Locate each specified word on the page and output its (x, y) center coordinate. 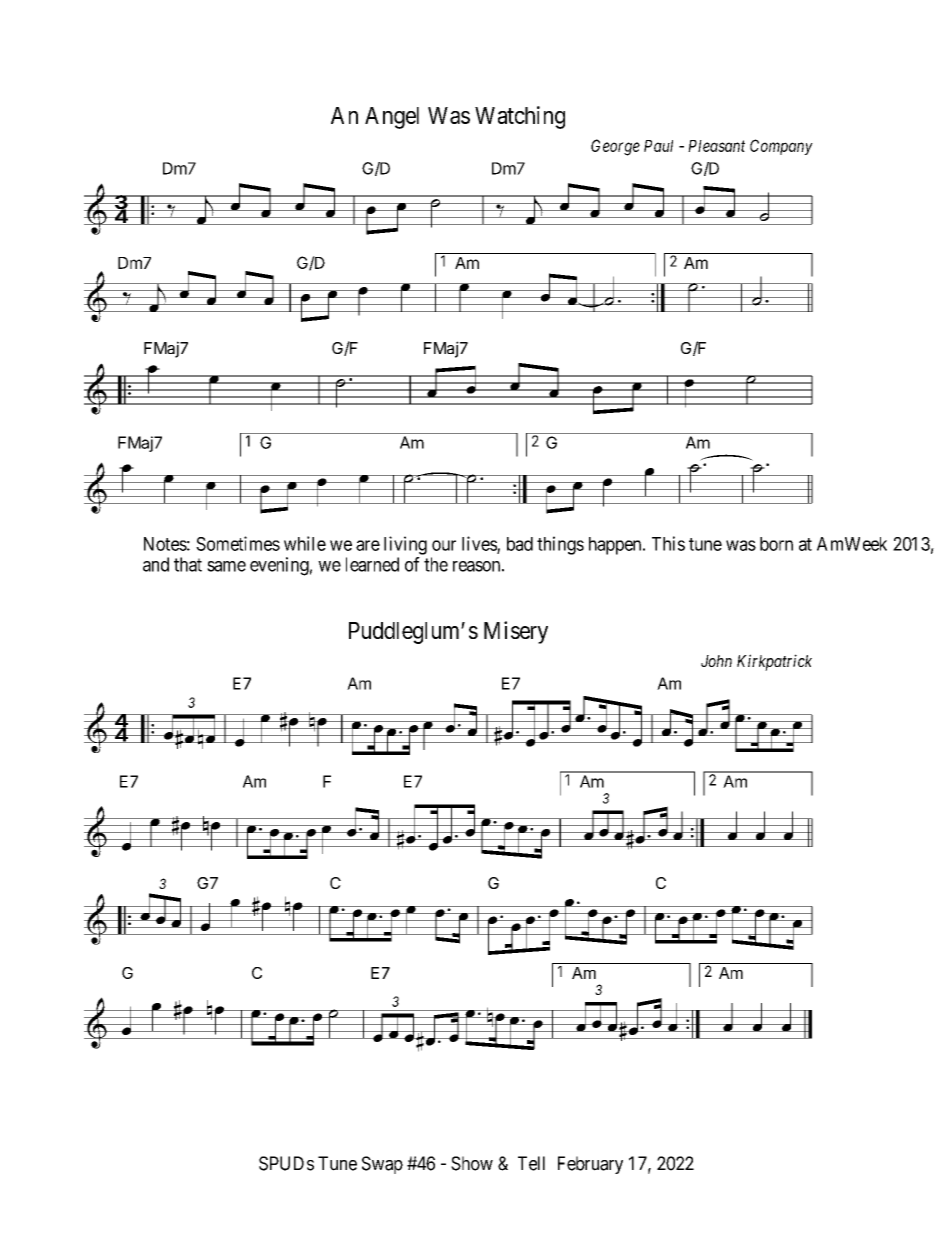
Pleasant (716, 146)
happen (616, 546)
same (226, 566)
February (590, 1165)
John (716, 661)
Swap (382, 1165)
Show (472, 1163)
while (305, 543)
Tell (531, 1163)
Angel (392, 118)
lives (480, 544)
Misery (516, 632)
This (668, 543)
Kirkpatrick (774, 662)
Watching (520, 117)
